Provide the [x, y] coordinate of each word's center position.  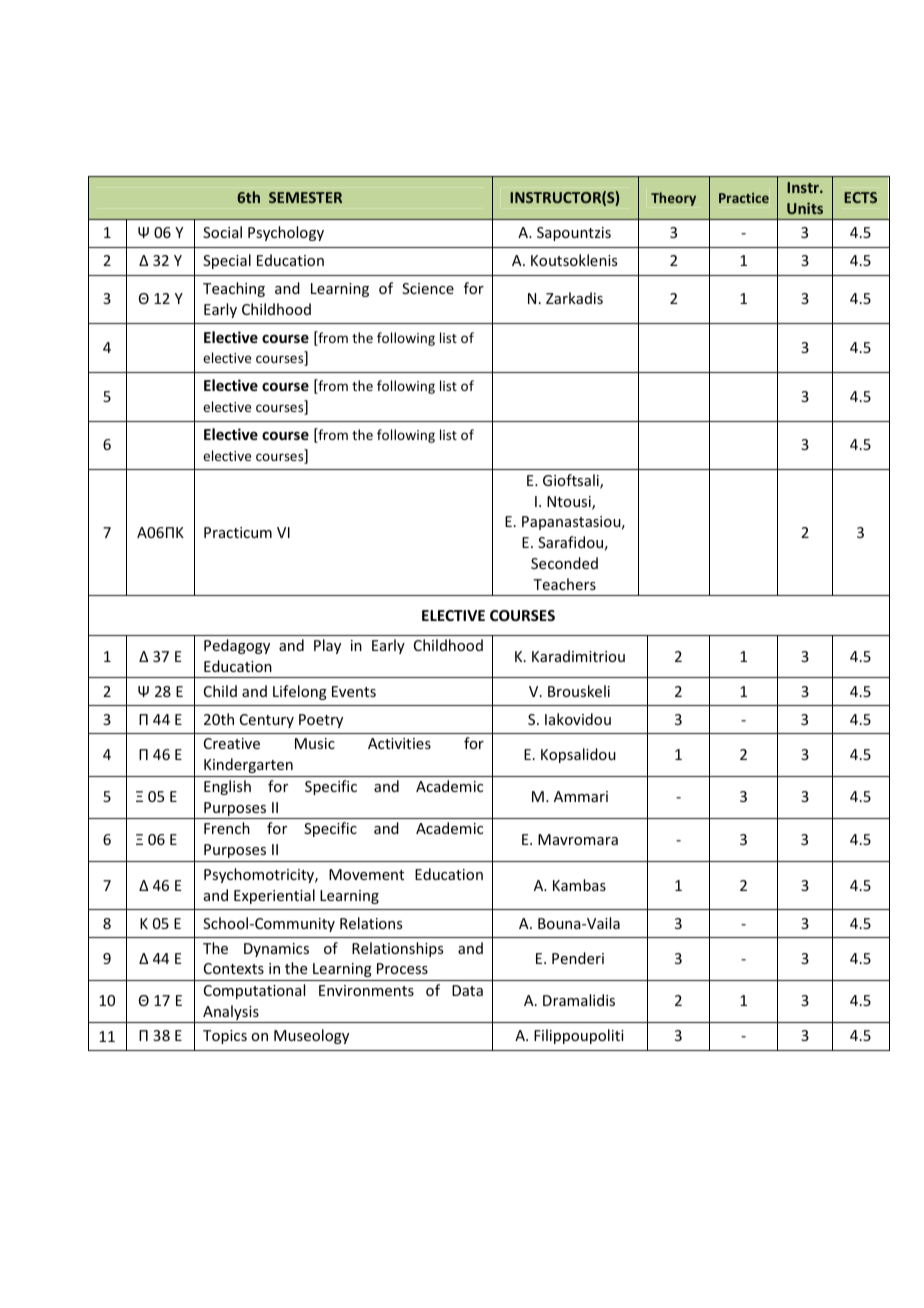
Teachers [564, 584]
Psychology [286, 233]
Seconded [564, 563]
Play [327, 646]
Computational [254, 991]
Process [402, 968]
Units [805, 208]
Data [467, 990]
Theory [673, 199]
